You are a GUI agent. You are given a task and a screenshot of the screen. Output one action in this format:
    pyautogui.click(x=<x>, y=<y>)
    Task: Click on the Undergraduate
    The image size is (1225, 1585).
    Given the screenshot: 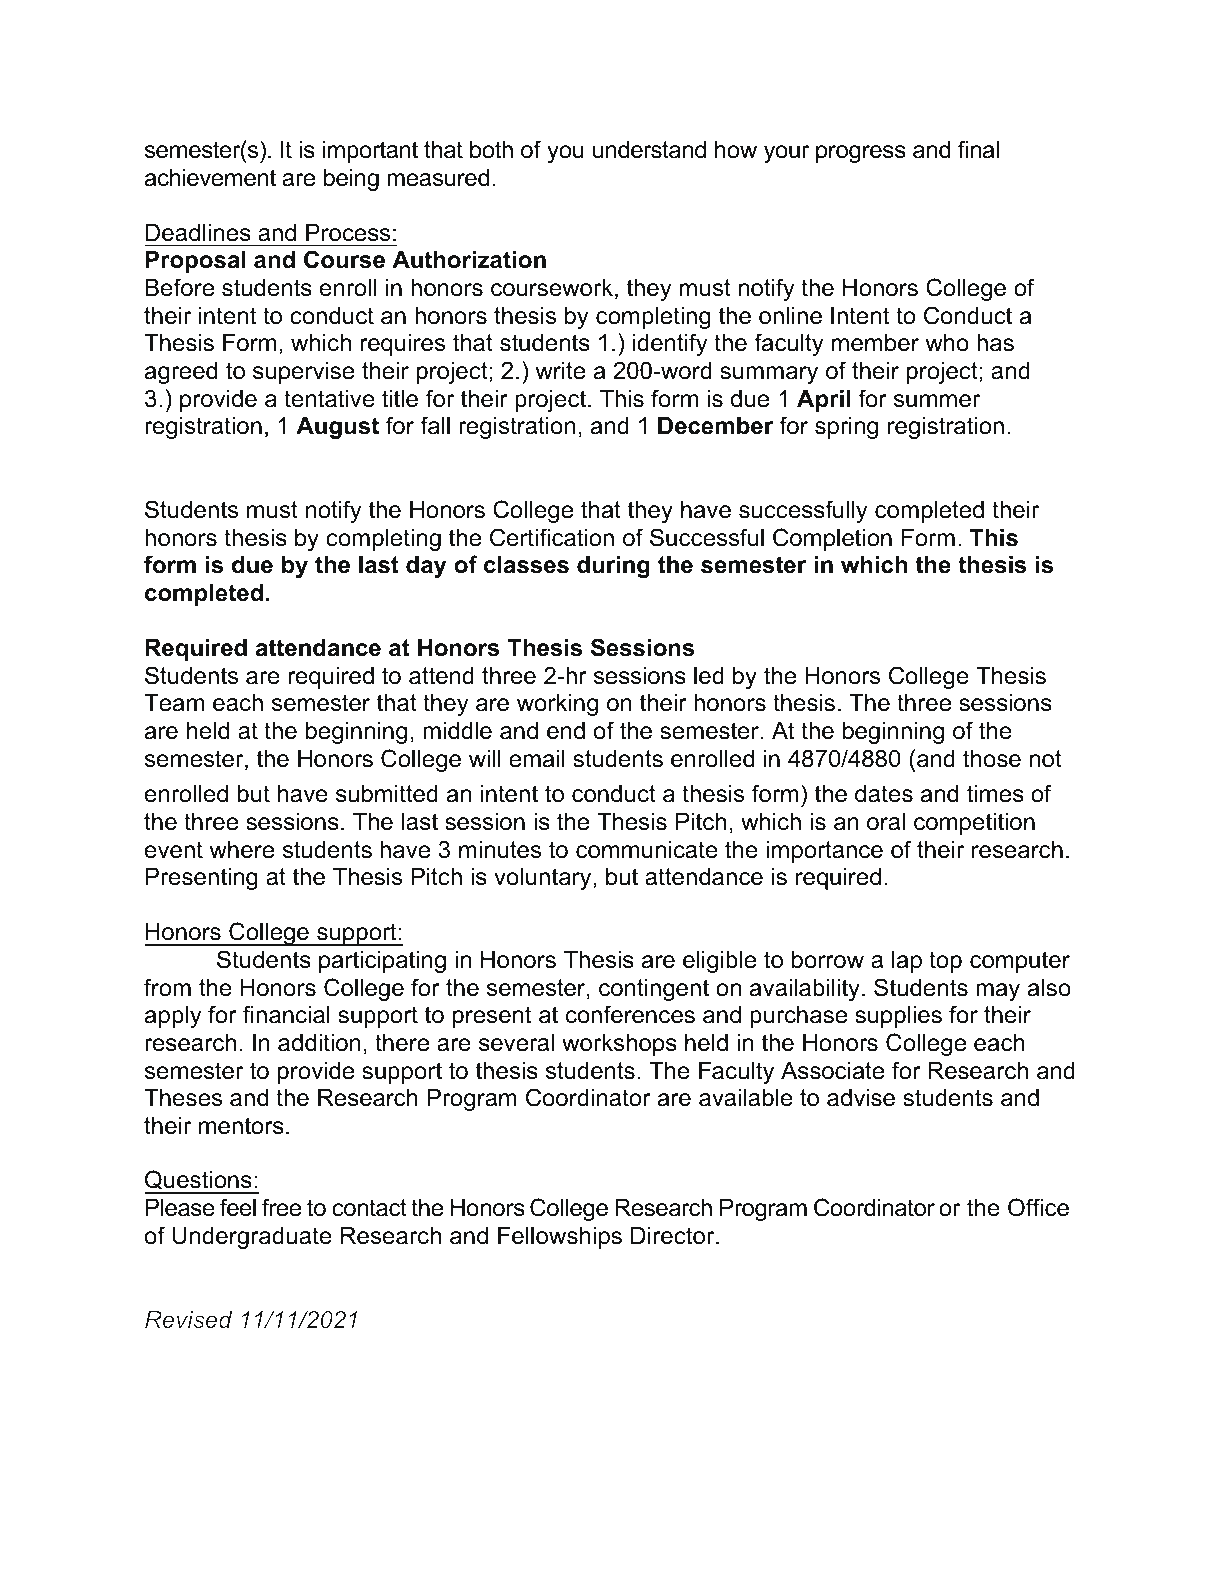 What is the action you would take?
    pyautogui.click(x=252, y=1237)
